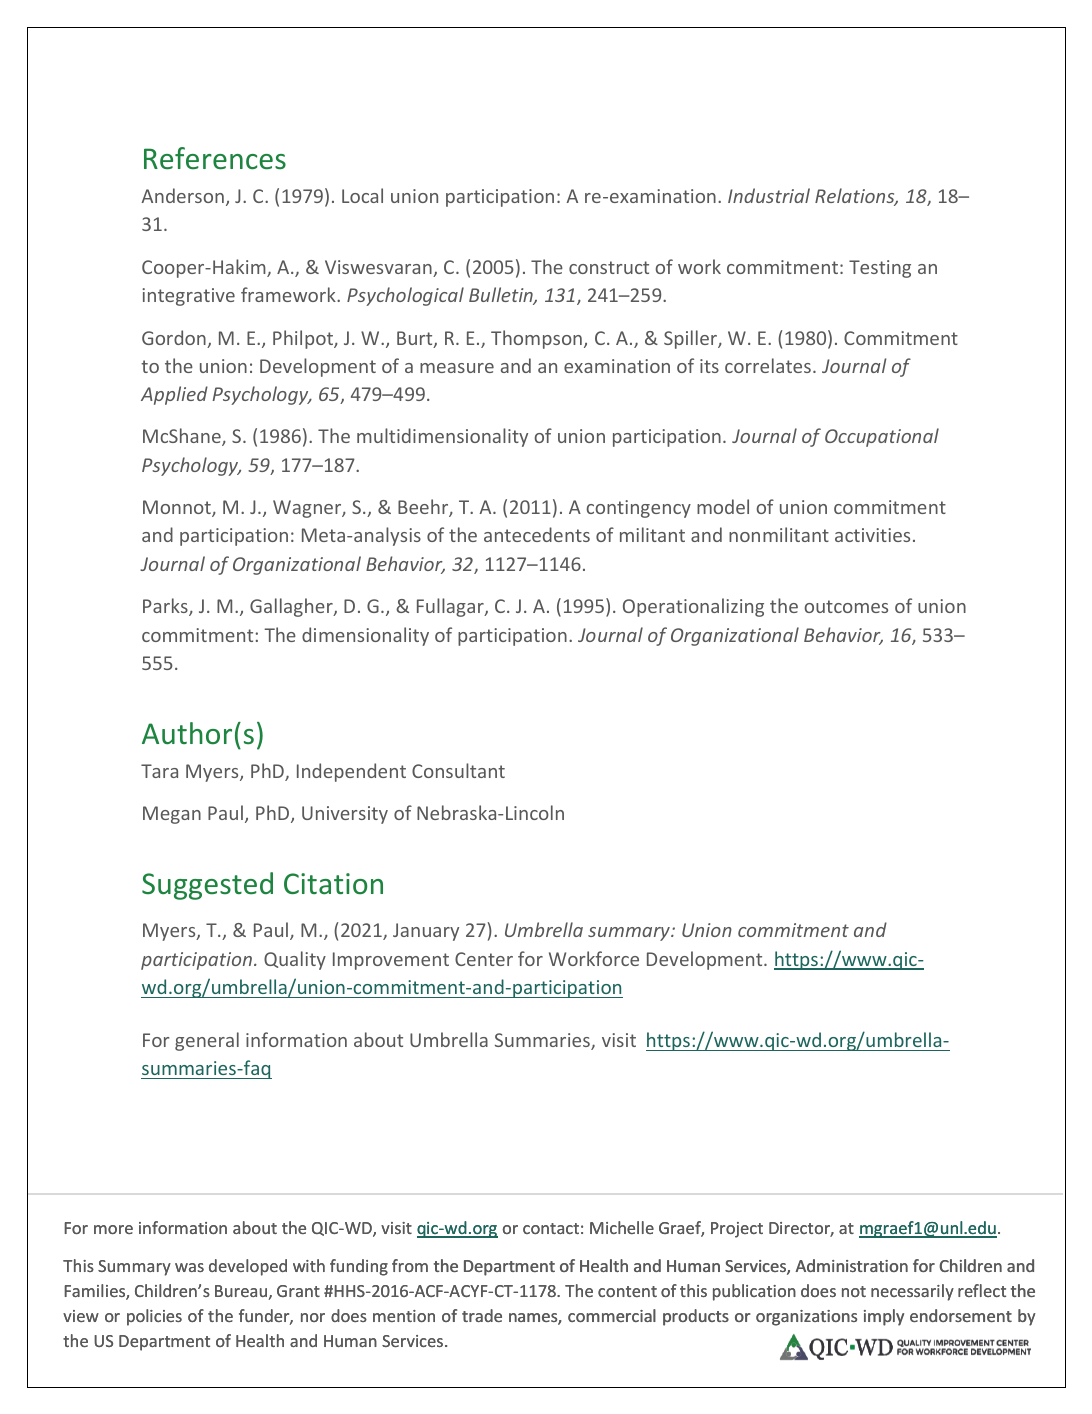 The width and height of the screenshot is (1092, 1414). I want to click on Applied, so click(174, 395).
